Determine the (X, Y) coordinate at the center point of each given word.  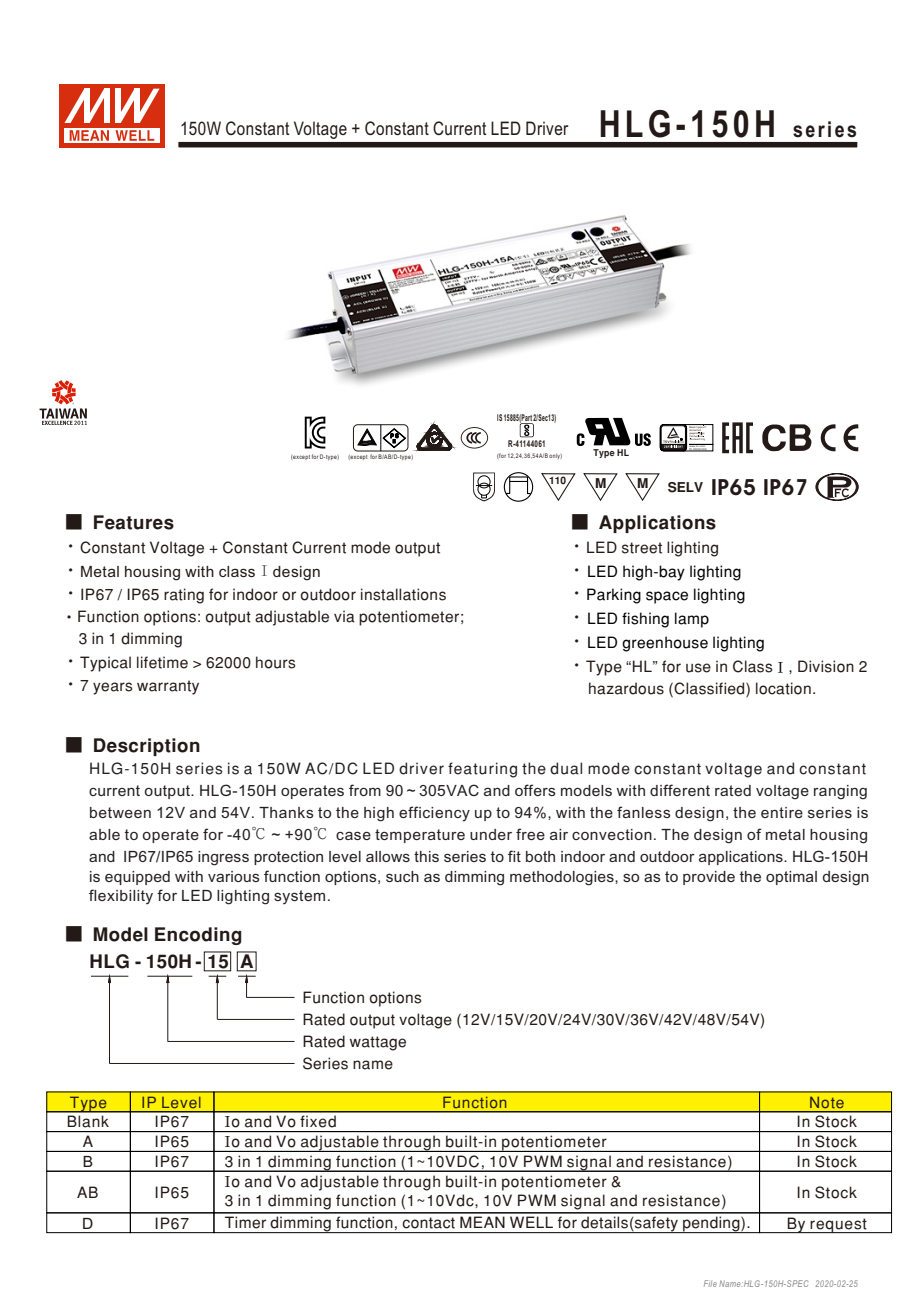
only (555, 456)
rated (733, 790)
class (237, 571)
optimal (791, 878)
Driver (547, 128)
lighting (243, 897)
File (710, 1283)
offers (535, 790)
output (168, 792)
